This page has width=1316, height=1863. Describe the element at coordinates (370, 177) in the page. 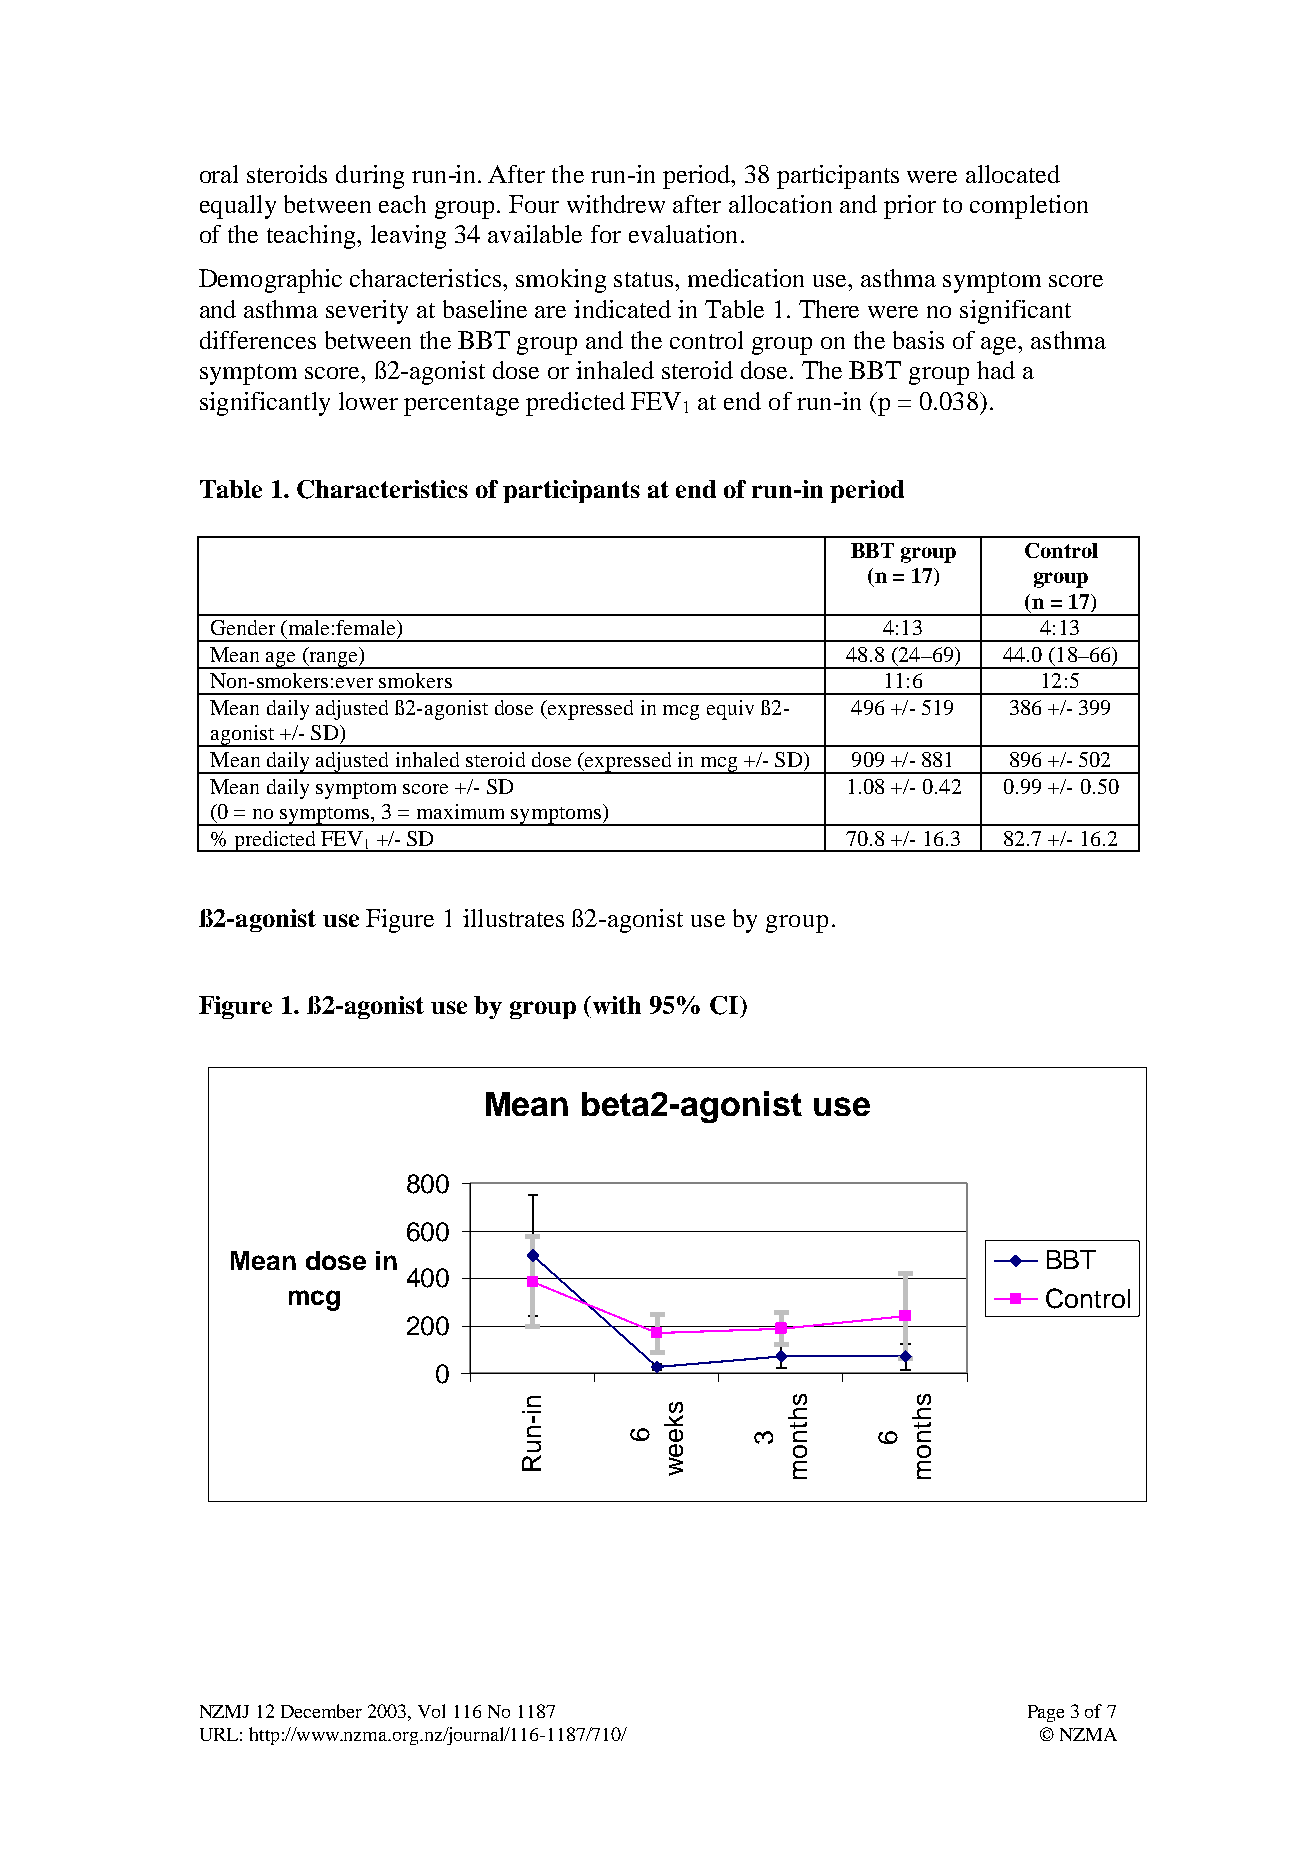

I see `during` at that location.
